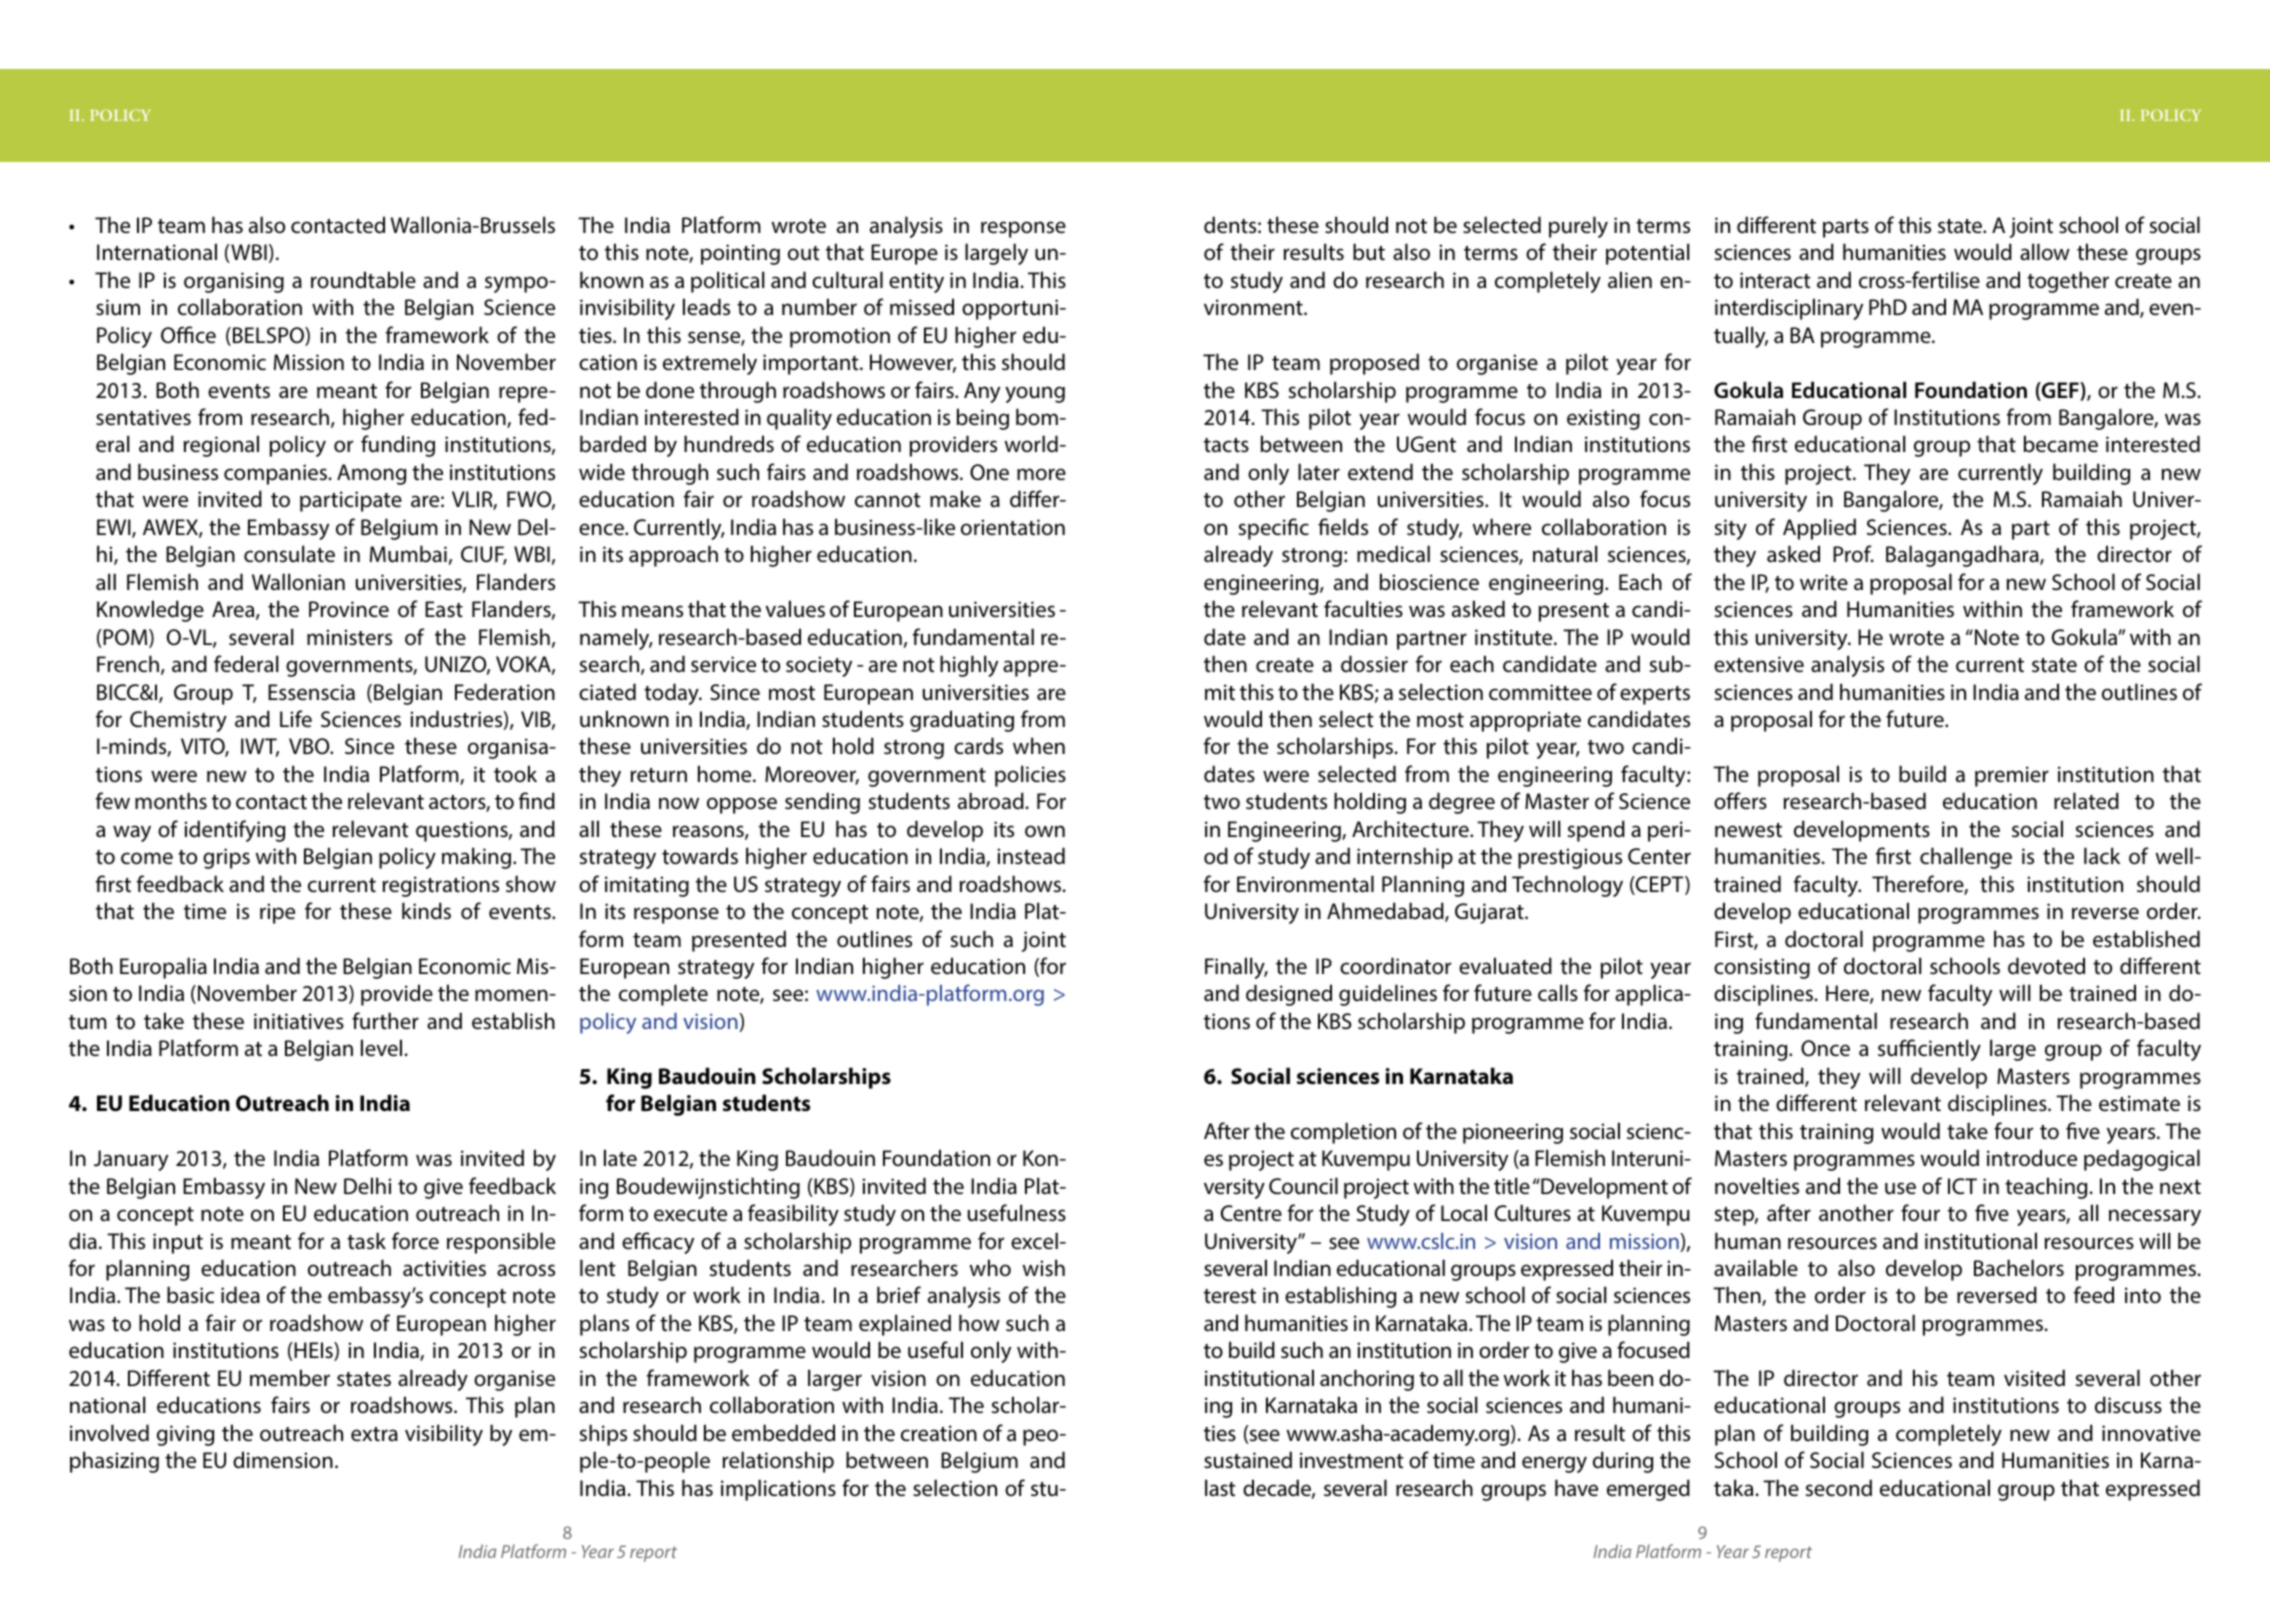  What do you see at coordinates (363, 280) in the document?
I see `roundtable` at bounding box center [363, 280].
